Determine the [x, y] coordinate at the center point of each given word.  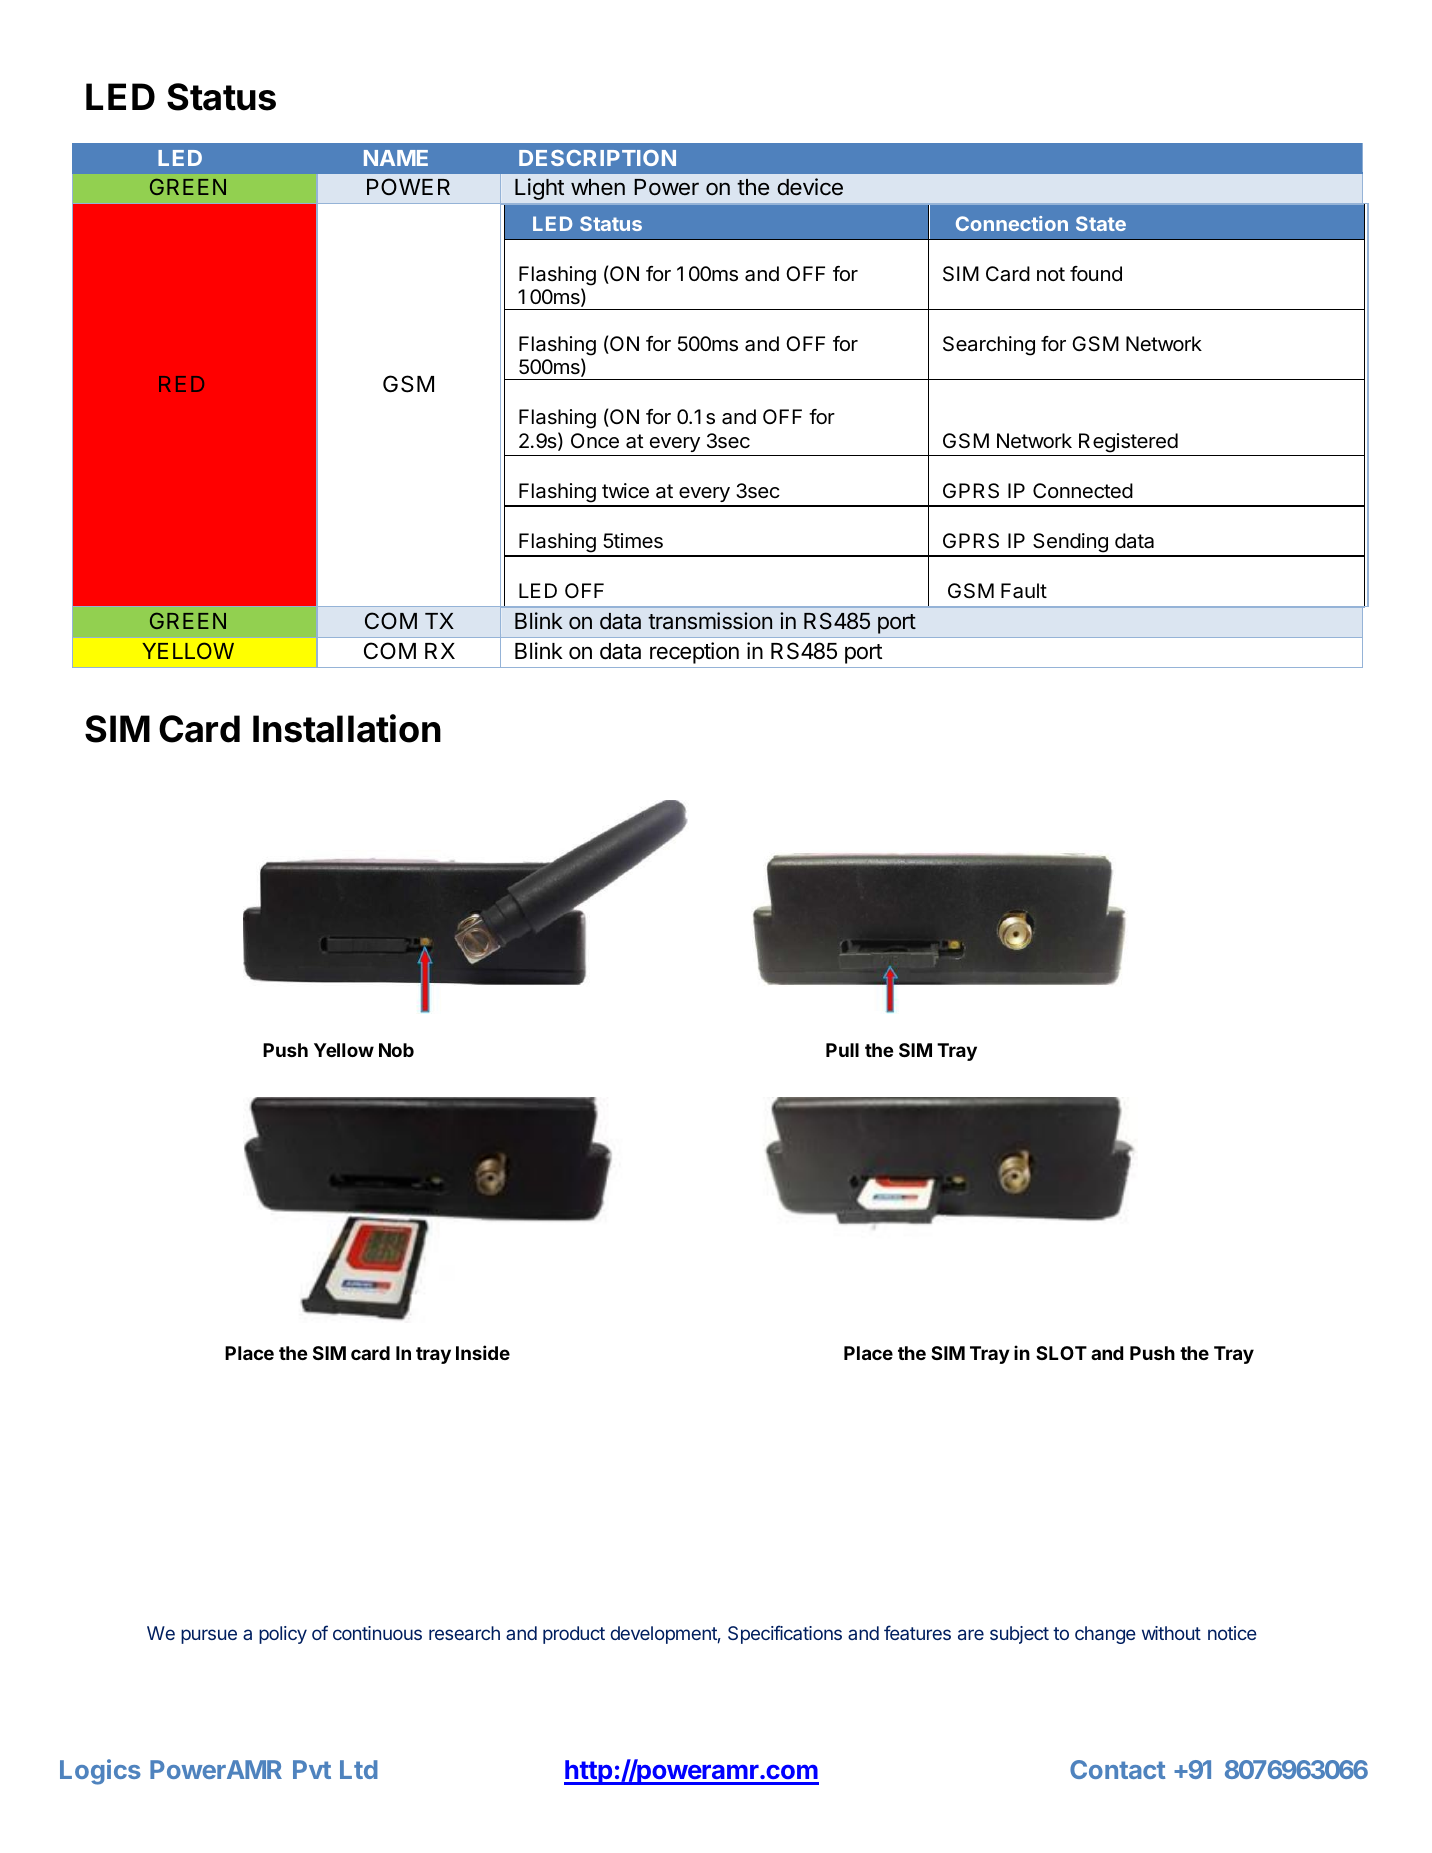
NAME [396, 158]
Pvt [312, 1769]
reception [694, 653]
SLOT [1061, 1353]
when [598, 187]
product [574, 1635]
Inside [483, 1352]
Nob [396, 1050]
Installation [347, 728]
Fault [1024, 591]
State [1101, 223]
